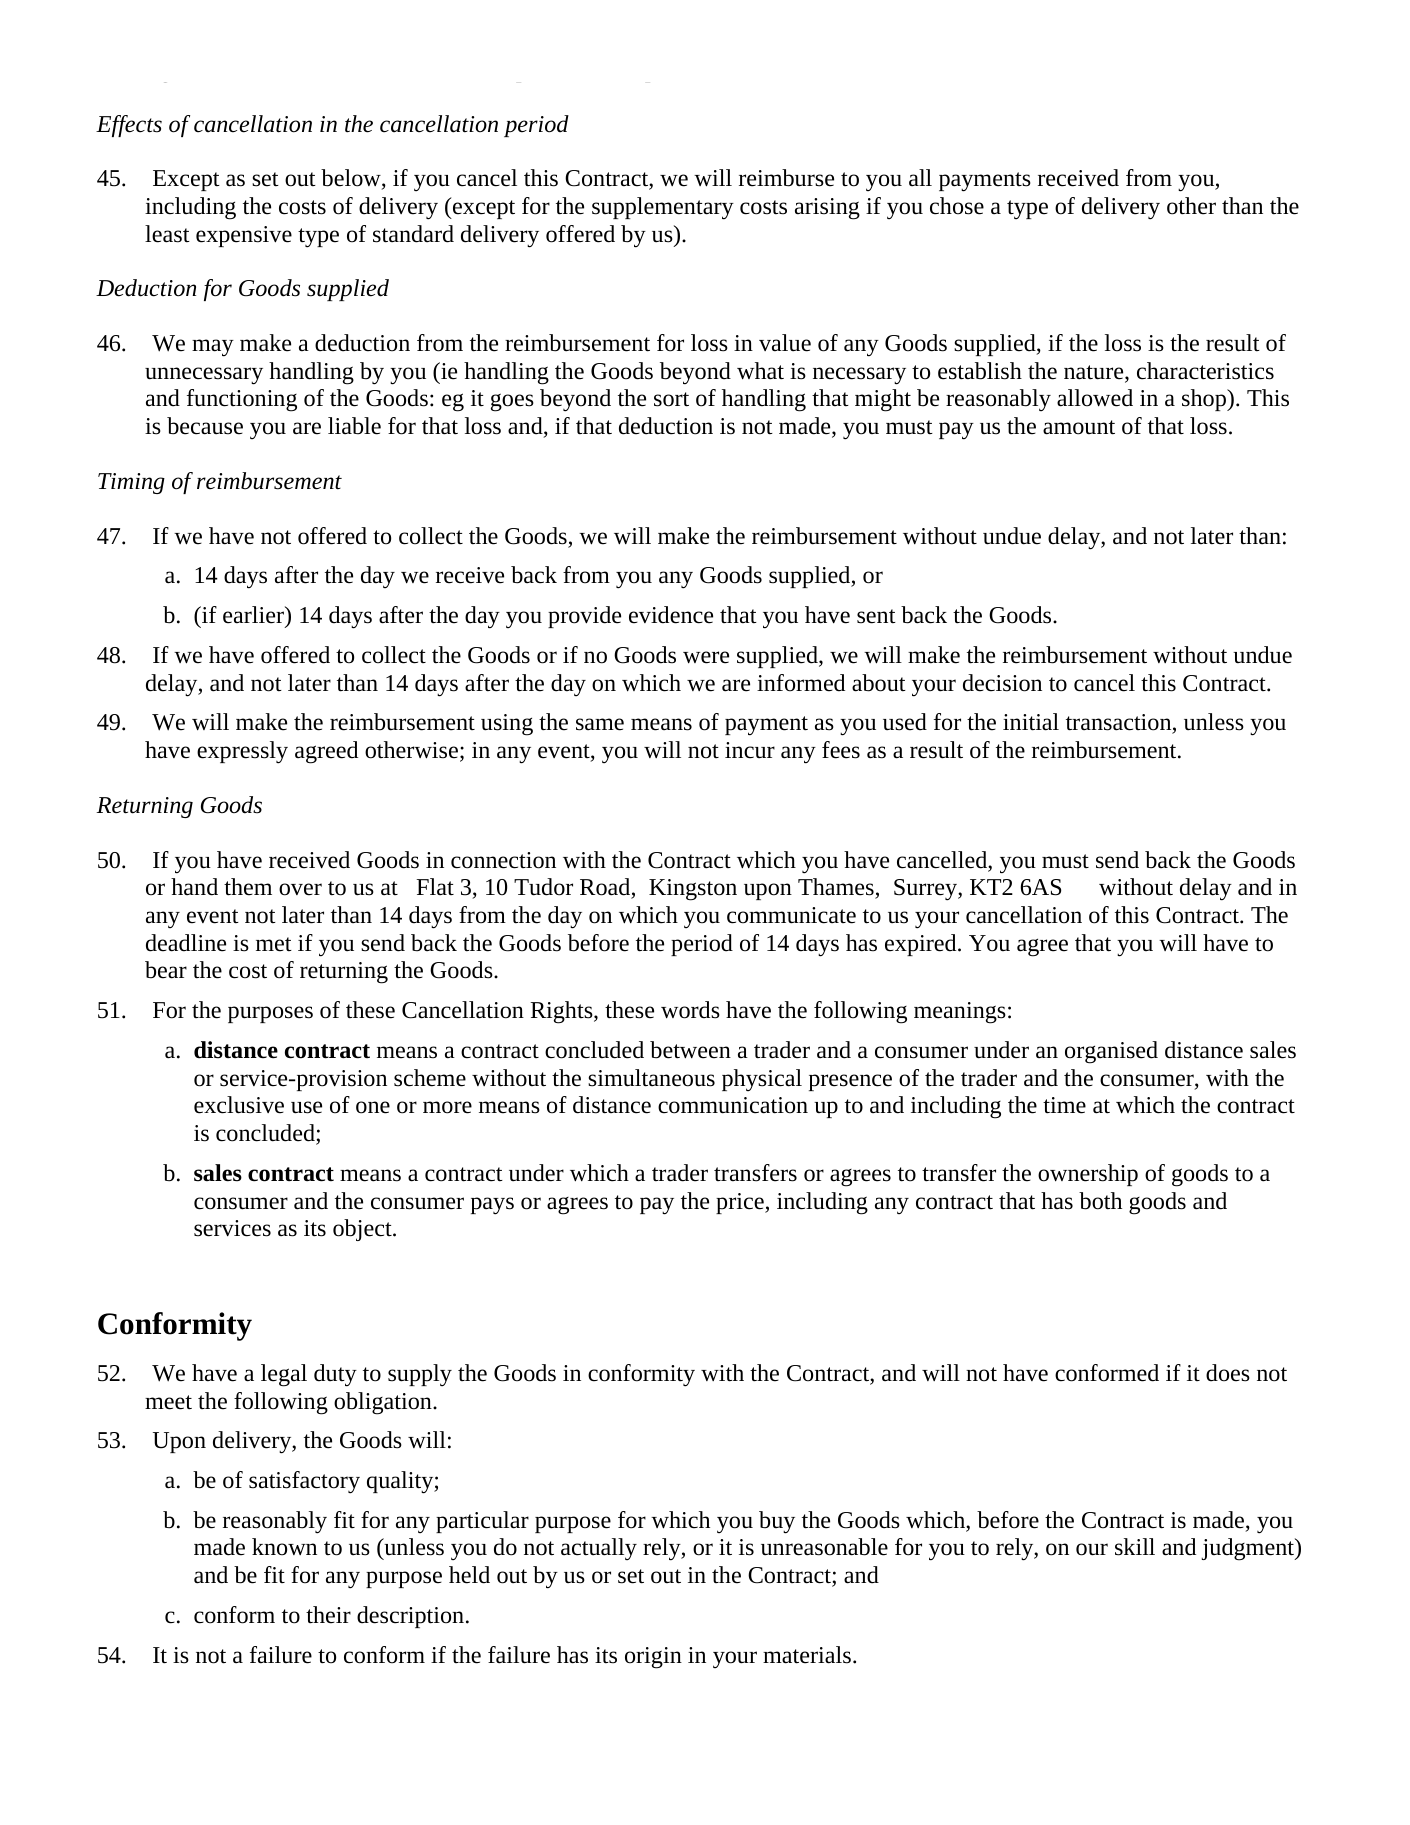 This screenshot has width=1410, height=1825. What do you see at coordinates (693, 890) in the screenshot?
I see `Kingston` at bounding box center [693, 890].
